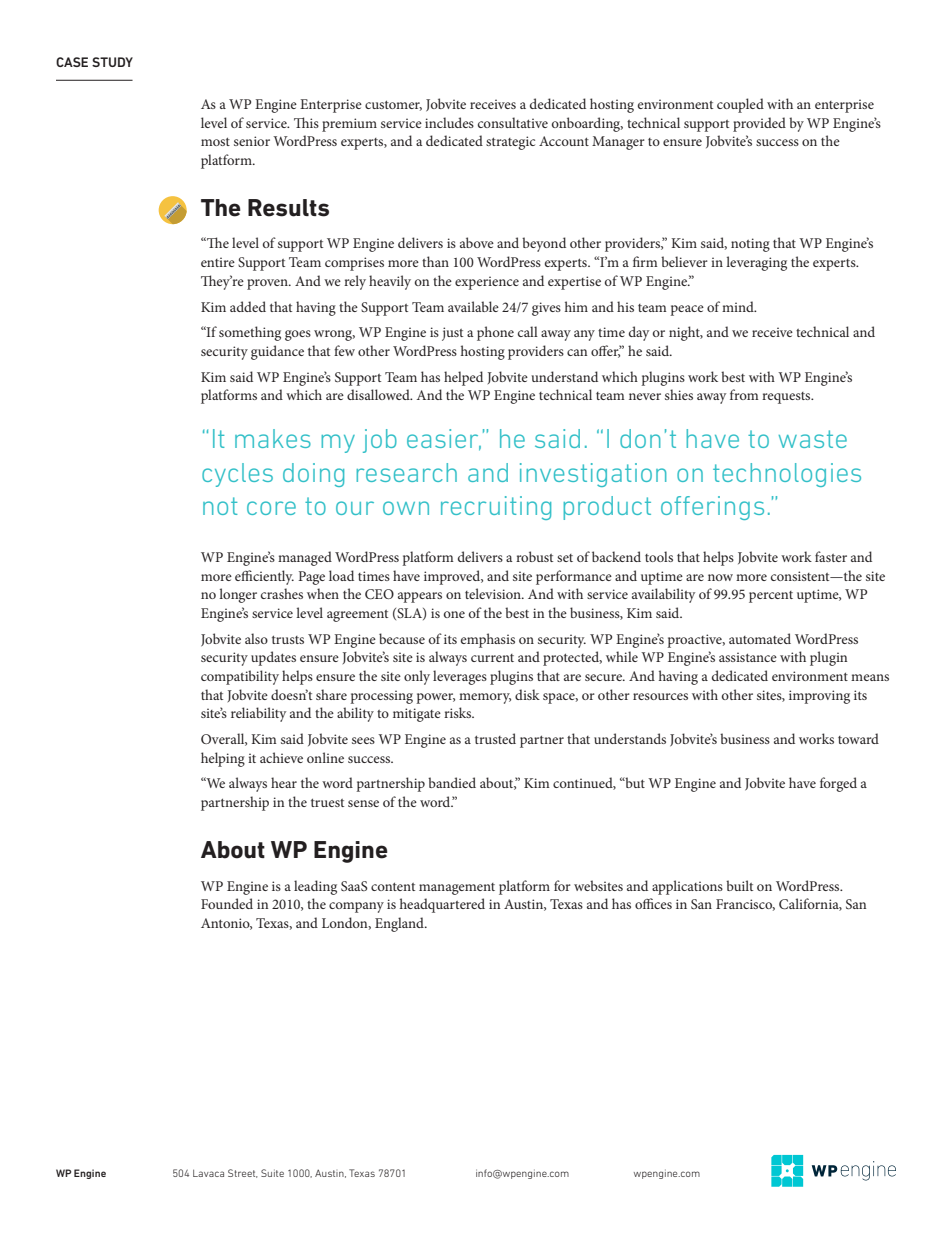  What do you see at coordinates (238, 595) in the document?
I see `longer` at bounding box center [238, 595].
